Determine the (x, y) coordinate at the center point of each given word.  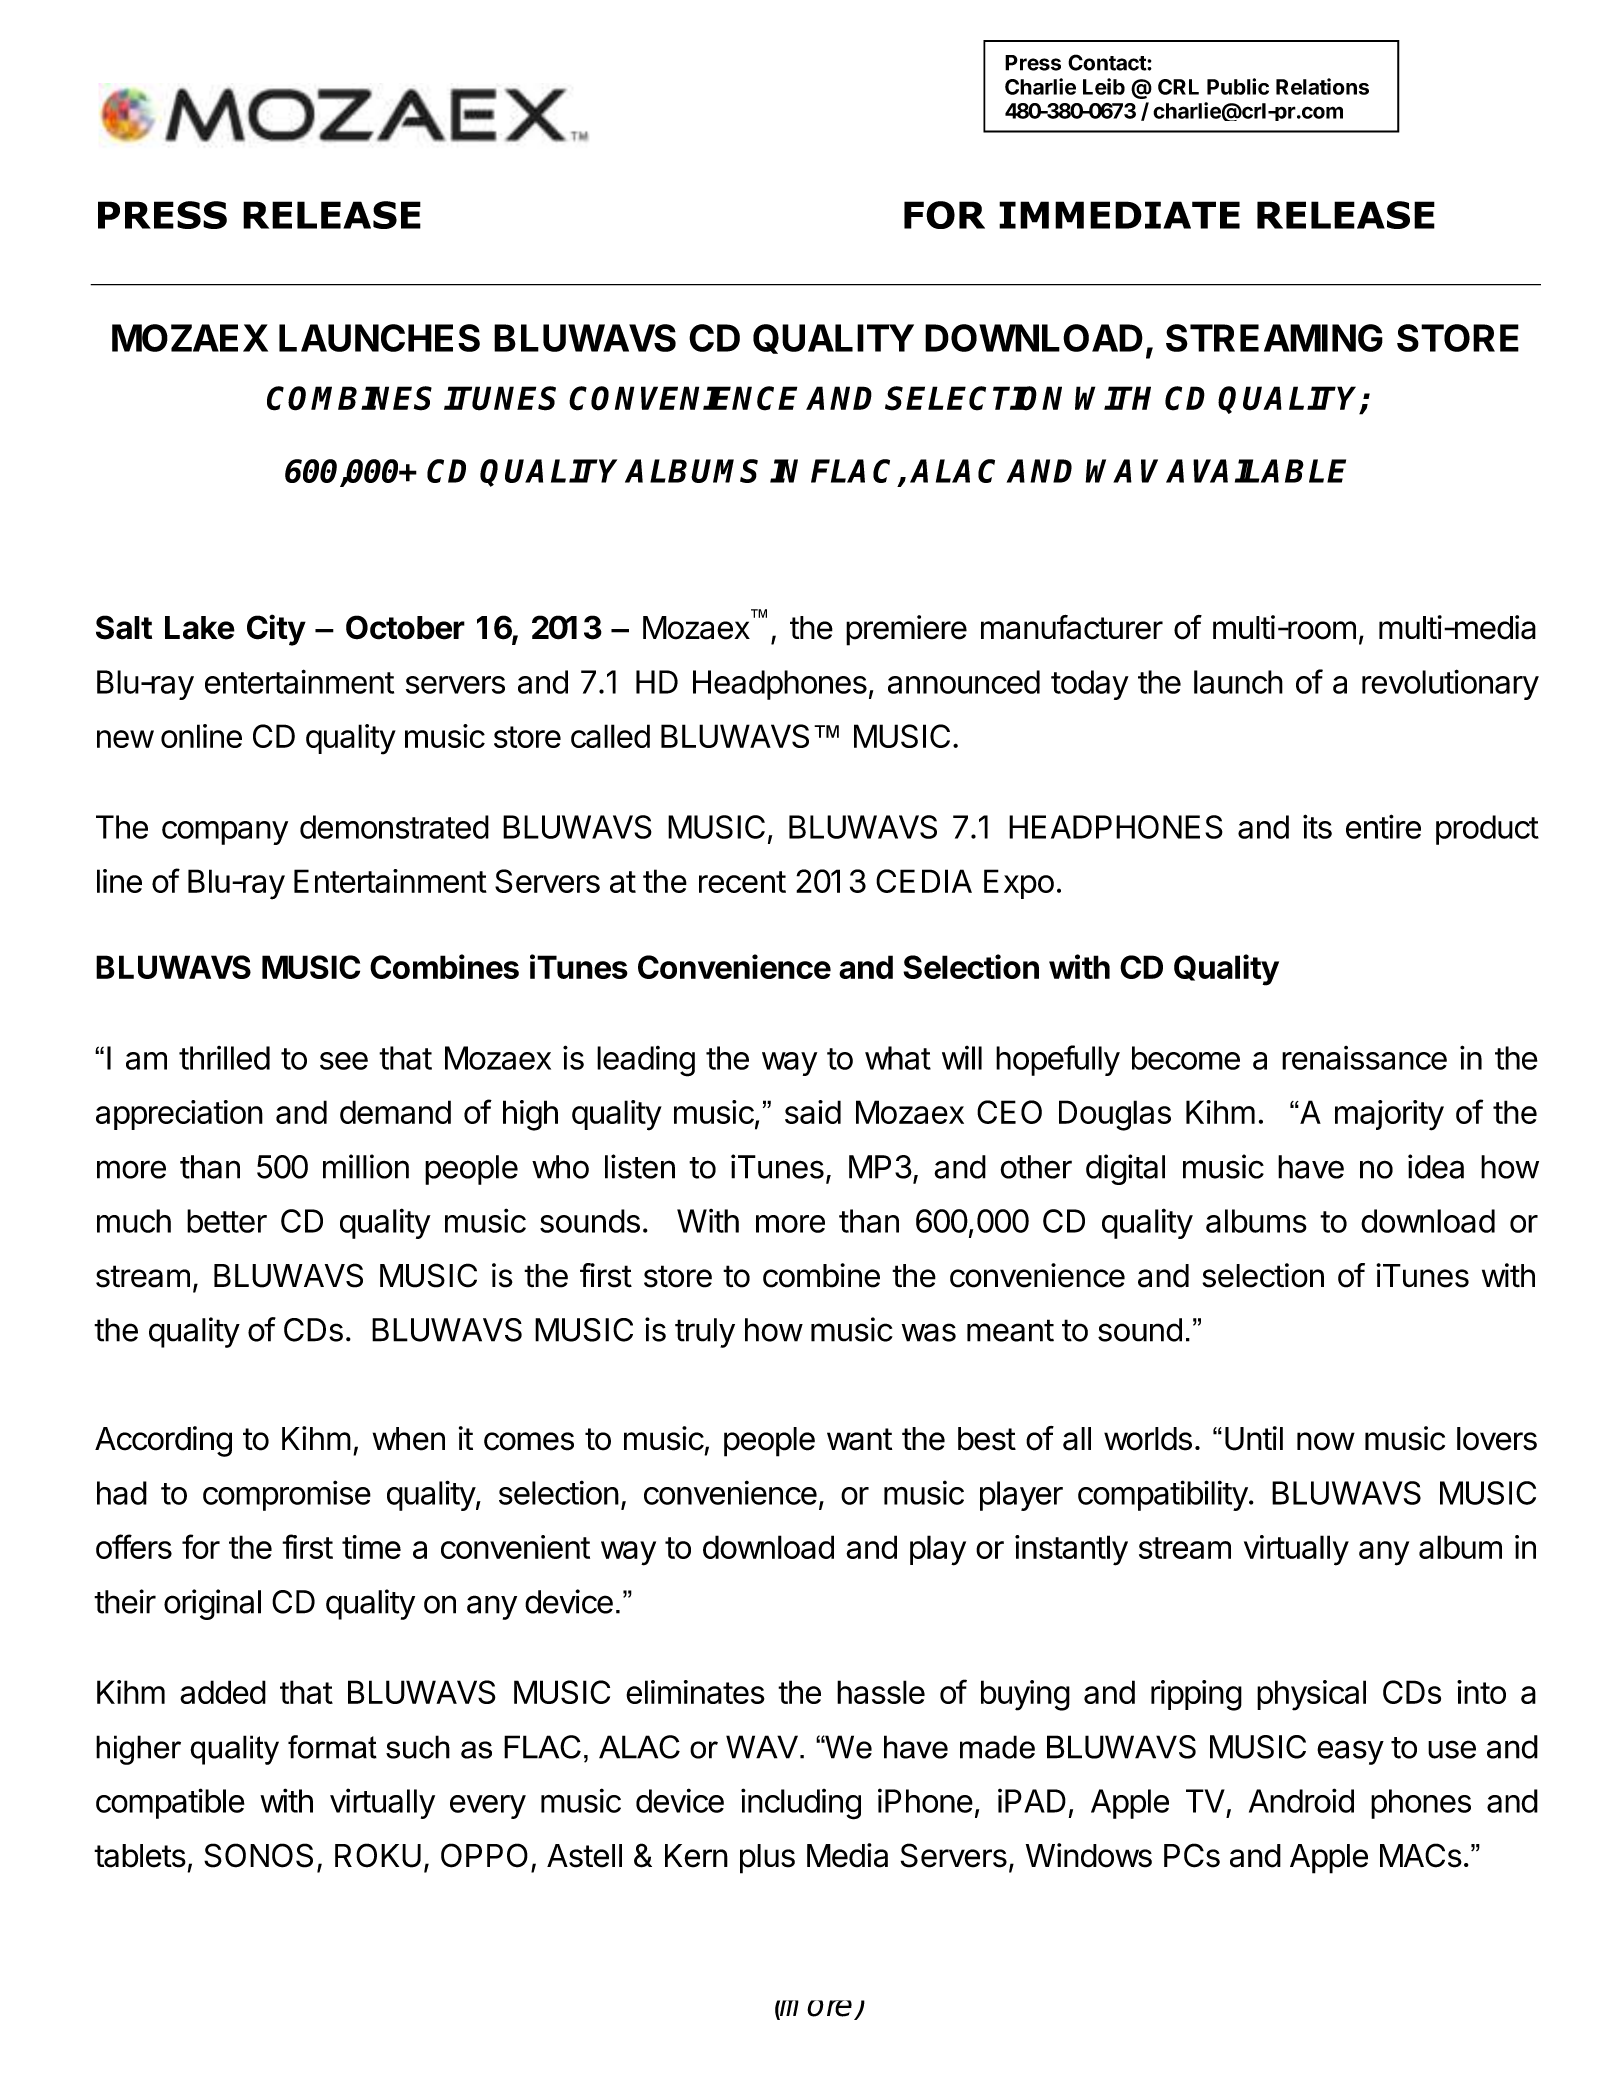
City (276, 630)
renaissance (1364, 1058)
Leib (1104, 86)
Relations (1322, 86)
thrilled (224, 1058)
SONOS (258, 1855)
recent (742, 882)
